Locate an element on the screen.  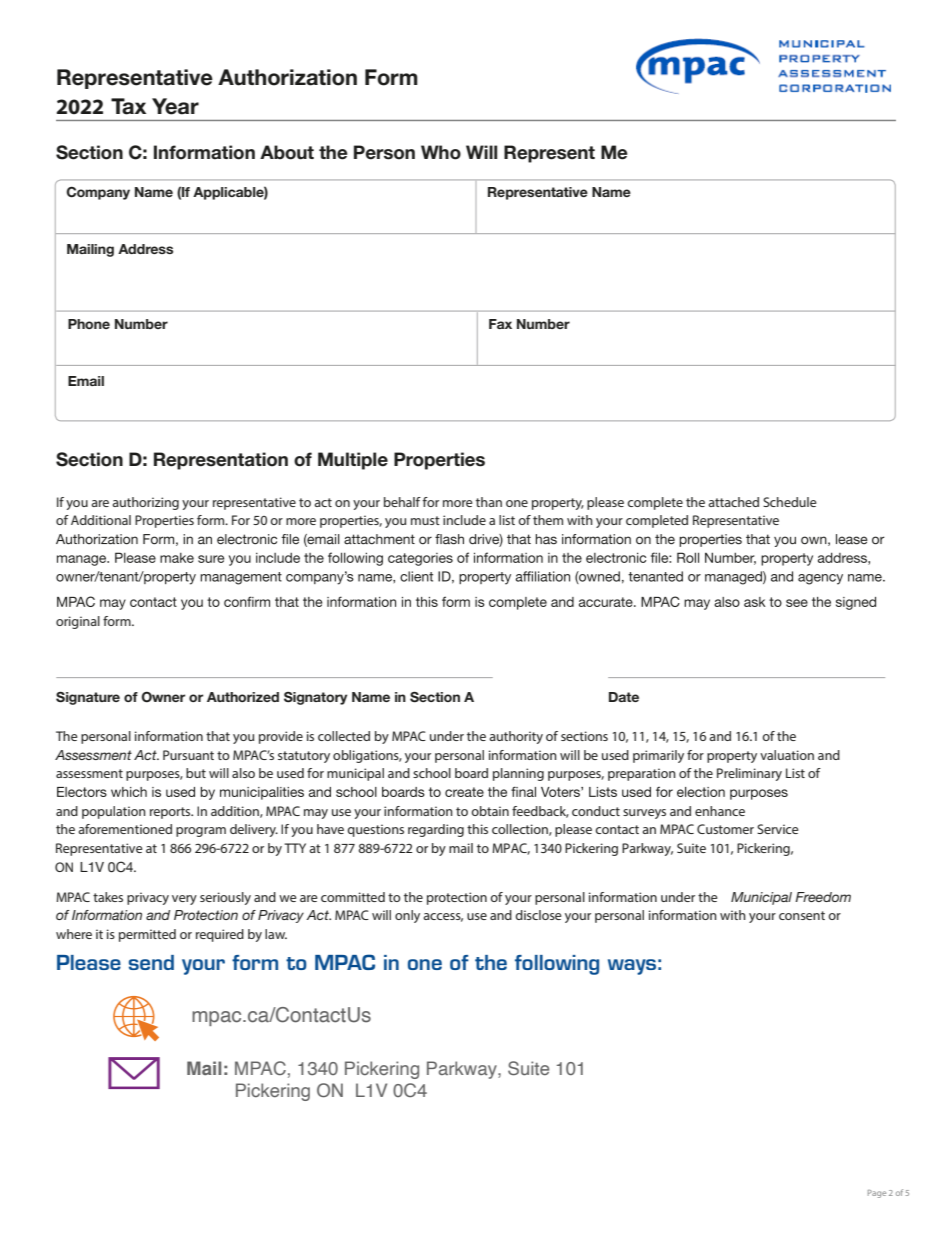
following is located at coordinates (557, 965).
